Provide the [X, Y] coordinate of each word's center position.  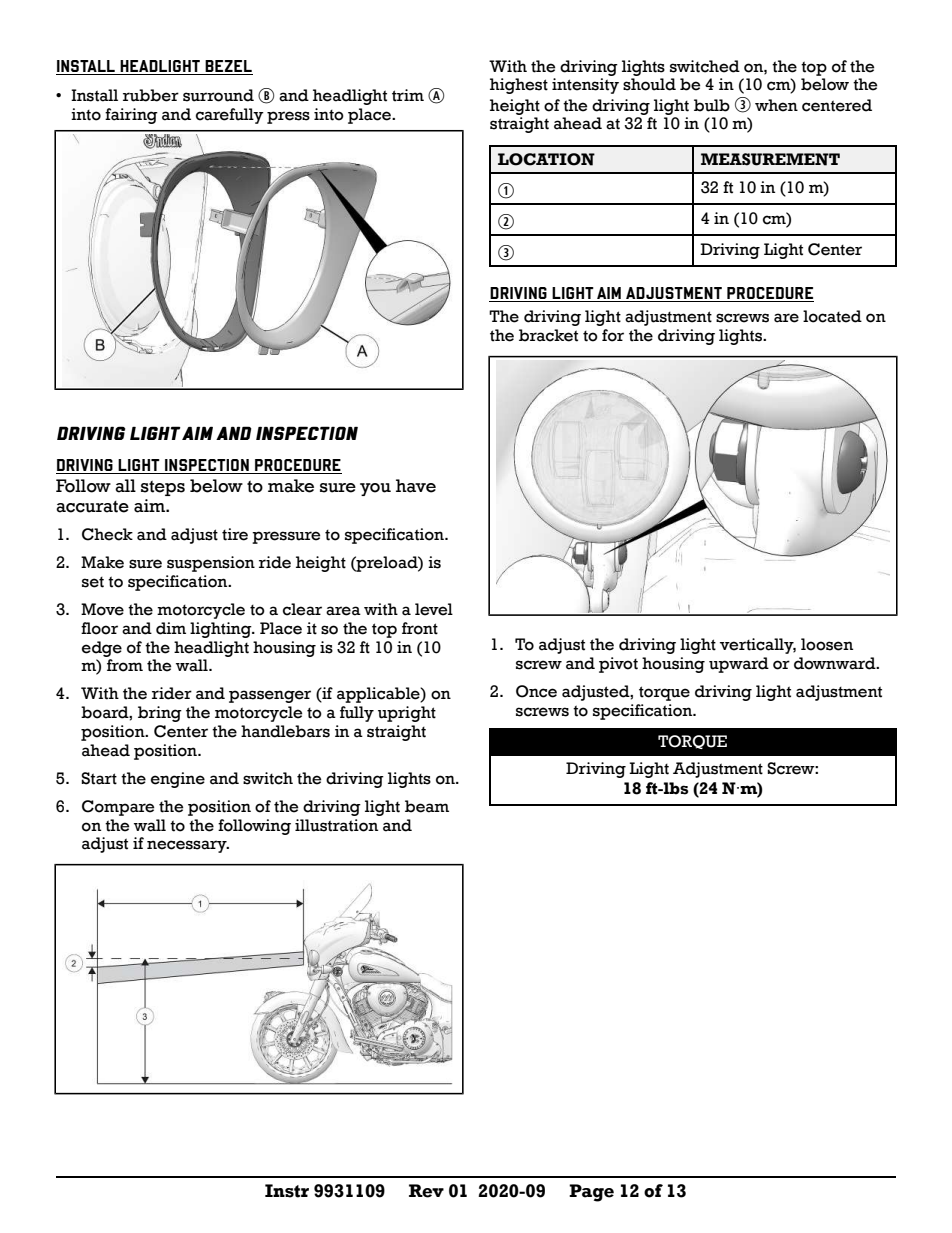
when [776, 105]
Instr [287, 1191]
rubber [151, 95]
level [434, 609]
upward [739, 665]
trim [408, 95]
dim [171, 628]
